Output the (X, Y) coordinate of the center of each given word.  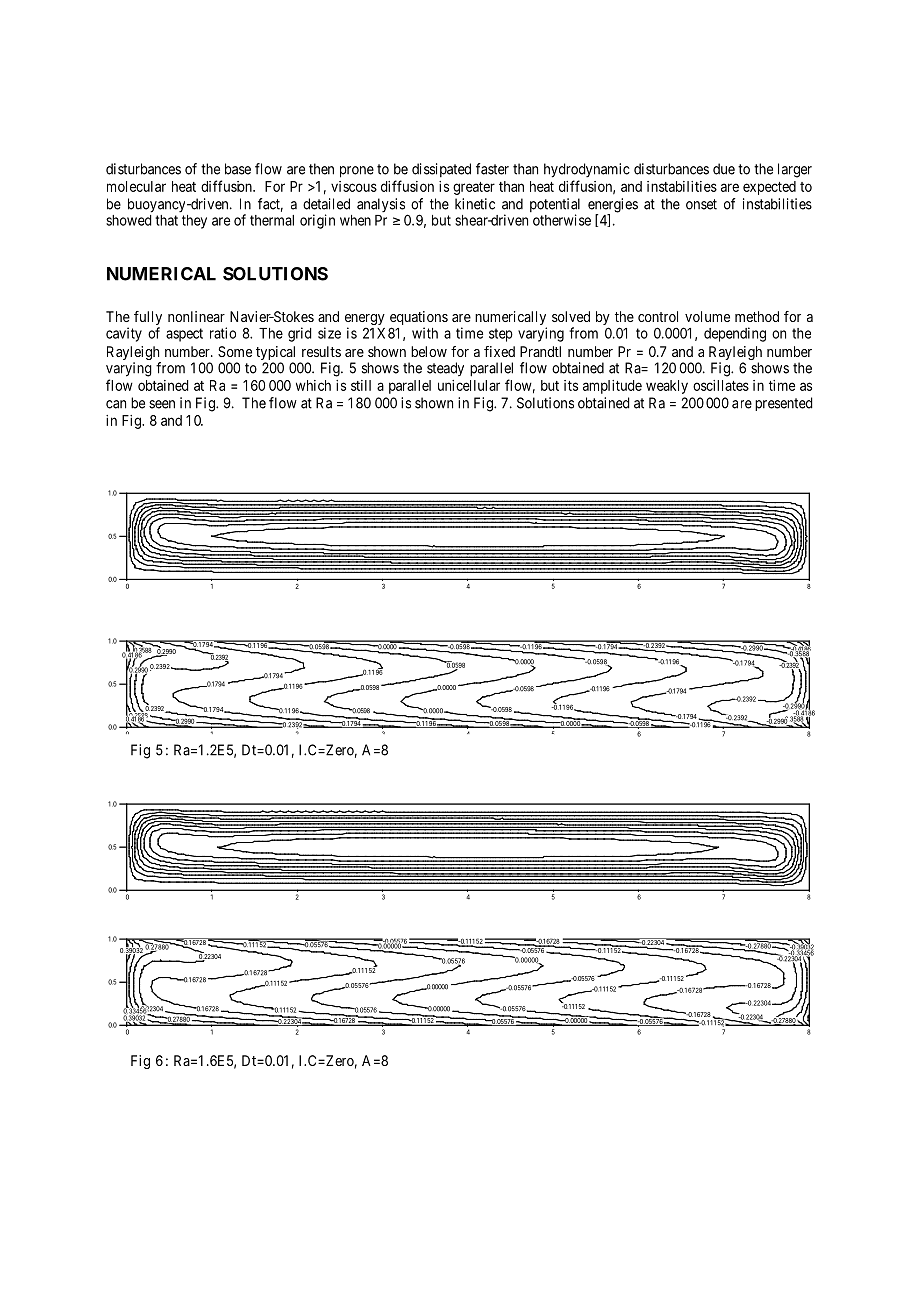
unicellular (469, 385)
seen (162, 404)
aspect (184, 335)
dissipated (441, 170)
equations (419, 319)
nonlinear (196, 316)
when (355, 220)
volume (707, 316)
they (194, 222)
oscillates (721, 385)
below (429, 351)
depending (735, 334)
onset (701, 204)
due (724, 169)
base (238, 169)
